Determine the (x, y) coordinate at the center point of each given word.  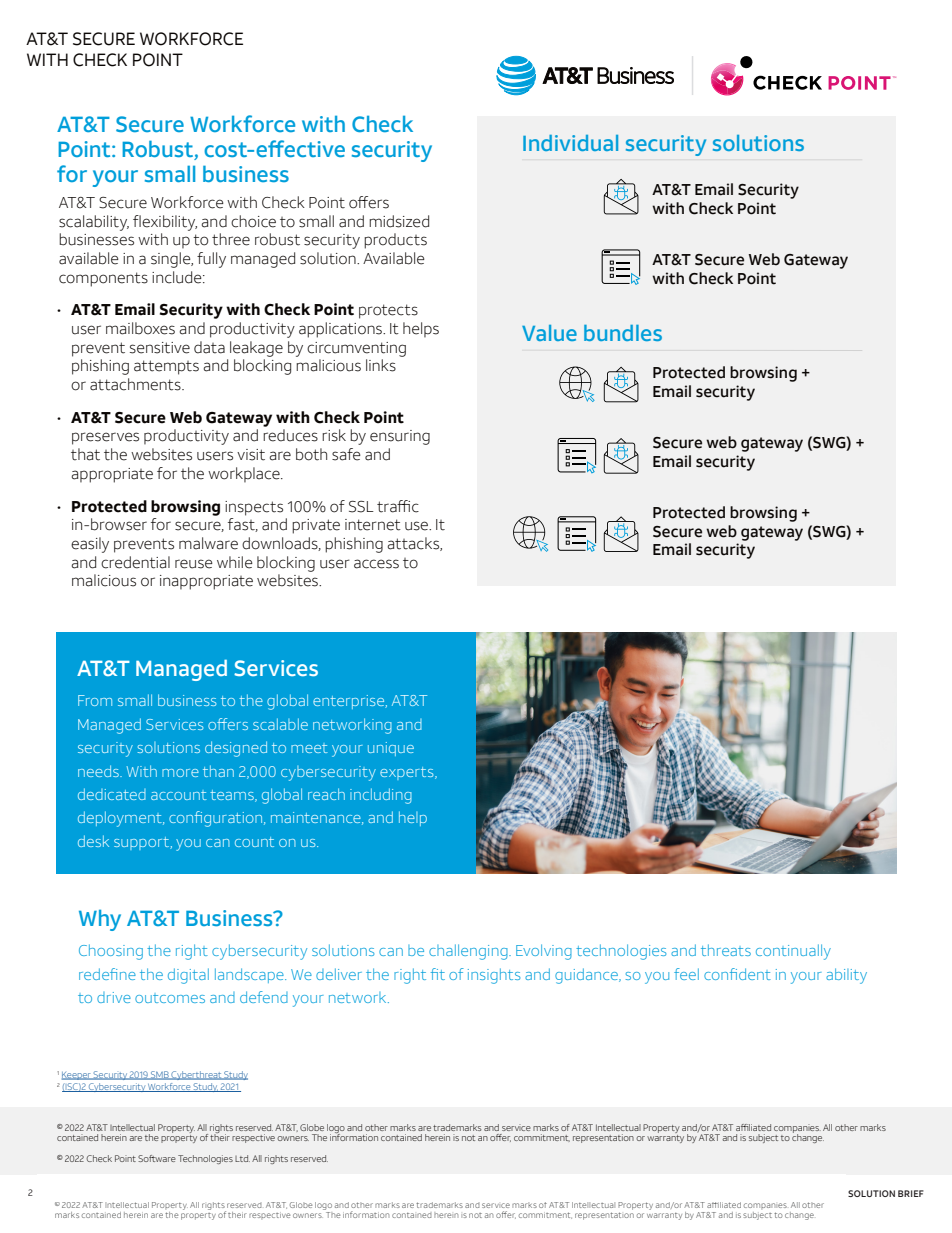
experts (408, 773)
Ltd (242, 1158)
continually (793, 952)
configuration (217, 819)
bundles (623, 333)
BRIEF (911, 1193)
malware (208, 543)
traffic (398, 506)
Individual (570, 143)
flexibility (165, 223)
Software (157, 1158)
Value (549, 333)
